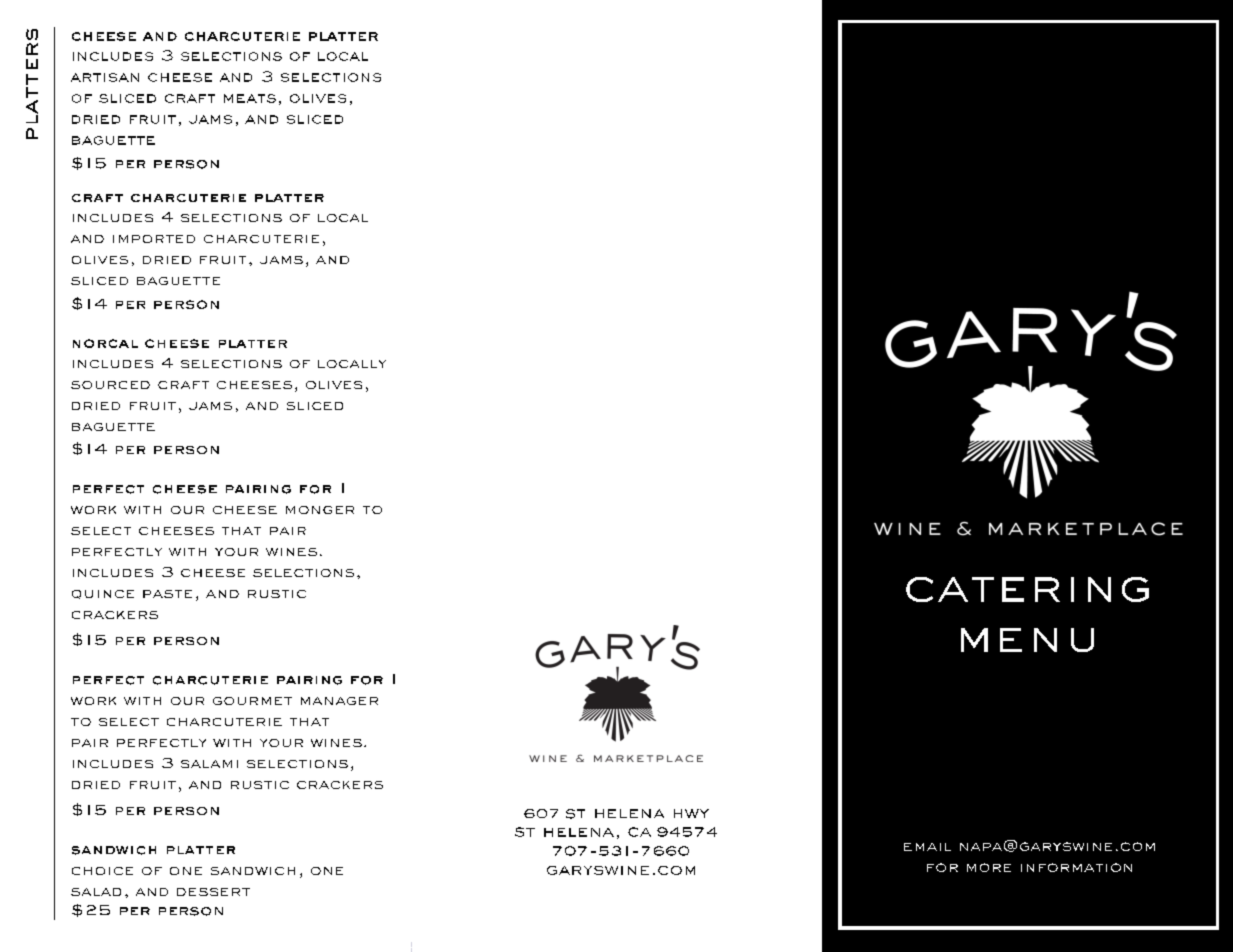 Image resolution: width=1233 pixels, height=952 pixels. I want to click on more, so click(989, 867).
